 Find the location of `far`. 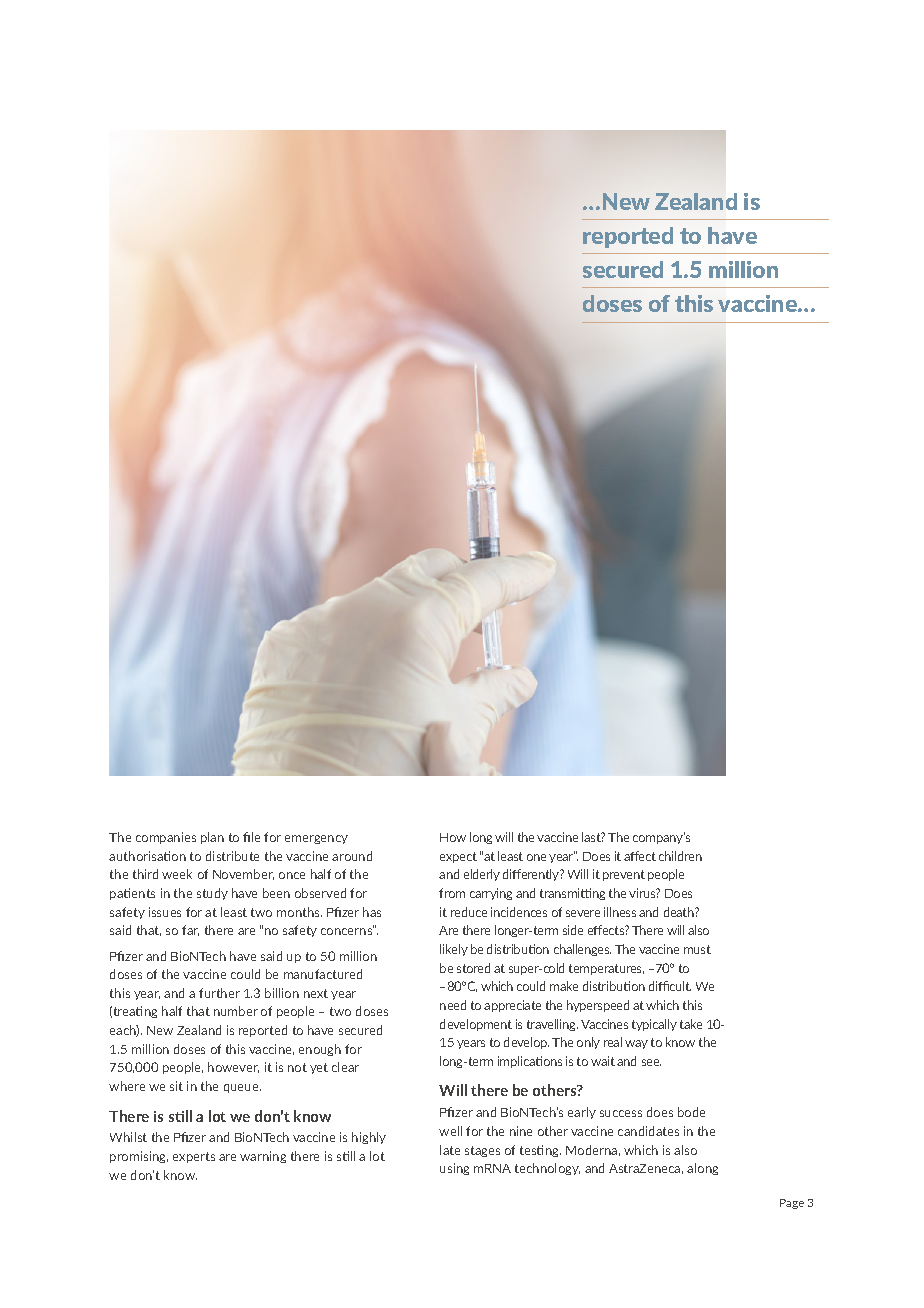

far is located at coordinates (190, 930).
